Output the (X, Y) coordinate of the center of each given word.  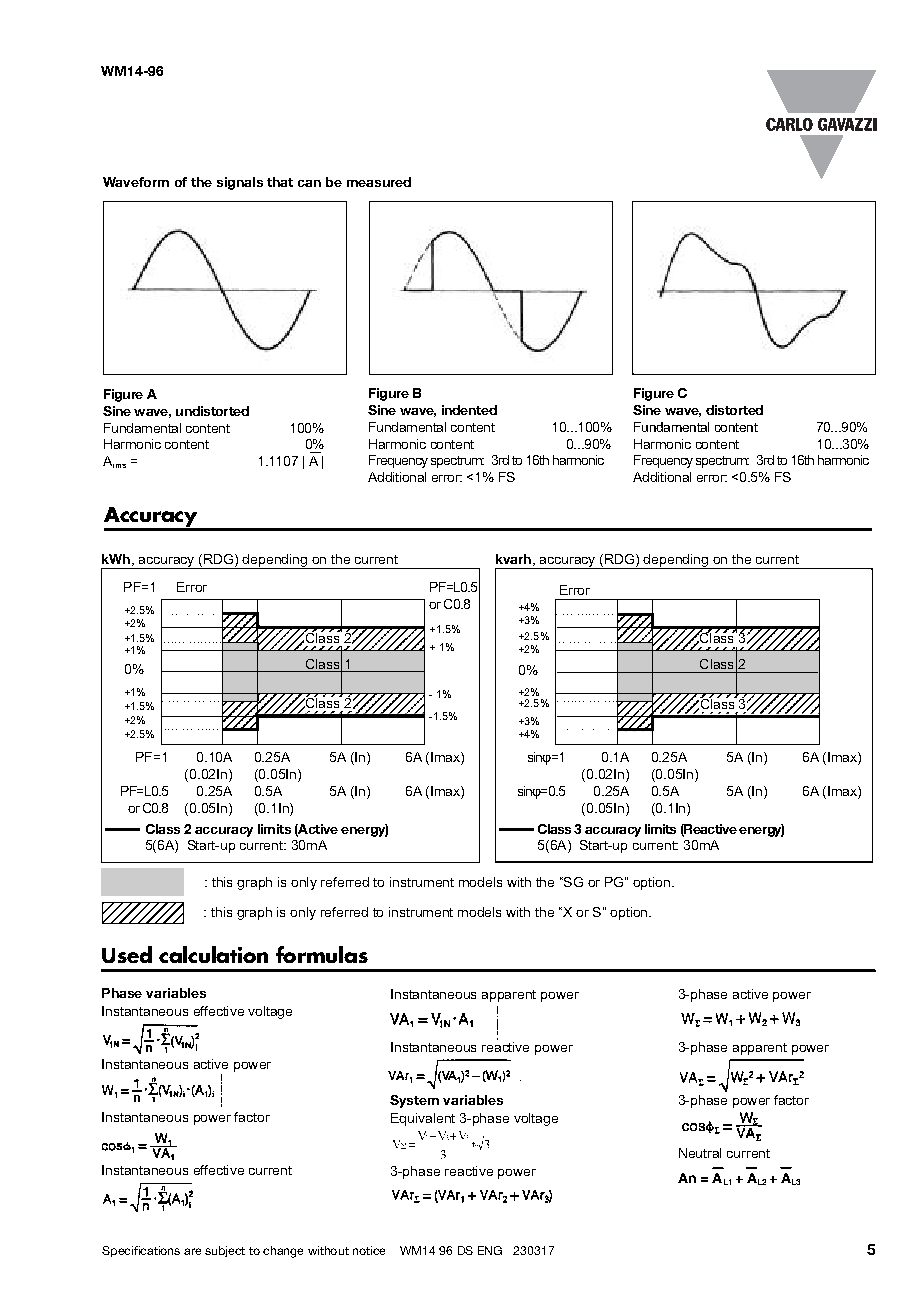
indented (469, 410)
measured (379, 182)
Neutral (700, 1153)
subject (225, 1251)
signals (240, 183)
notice (369, 1250)
